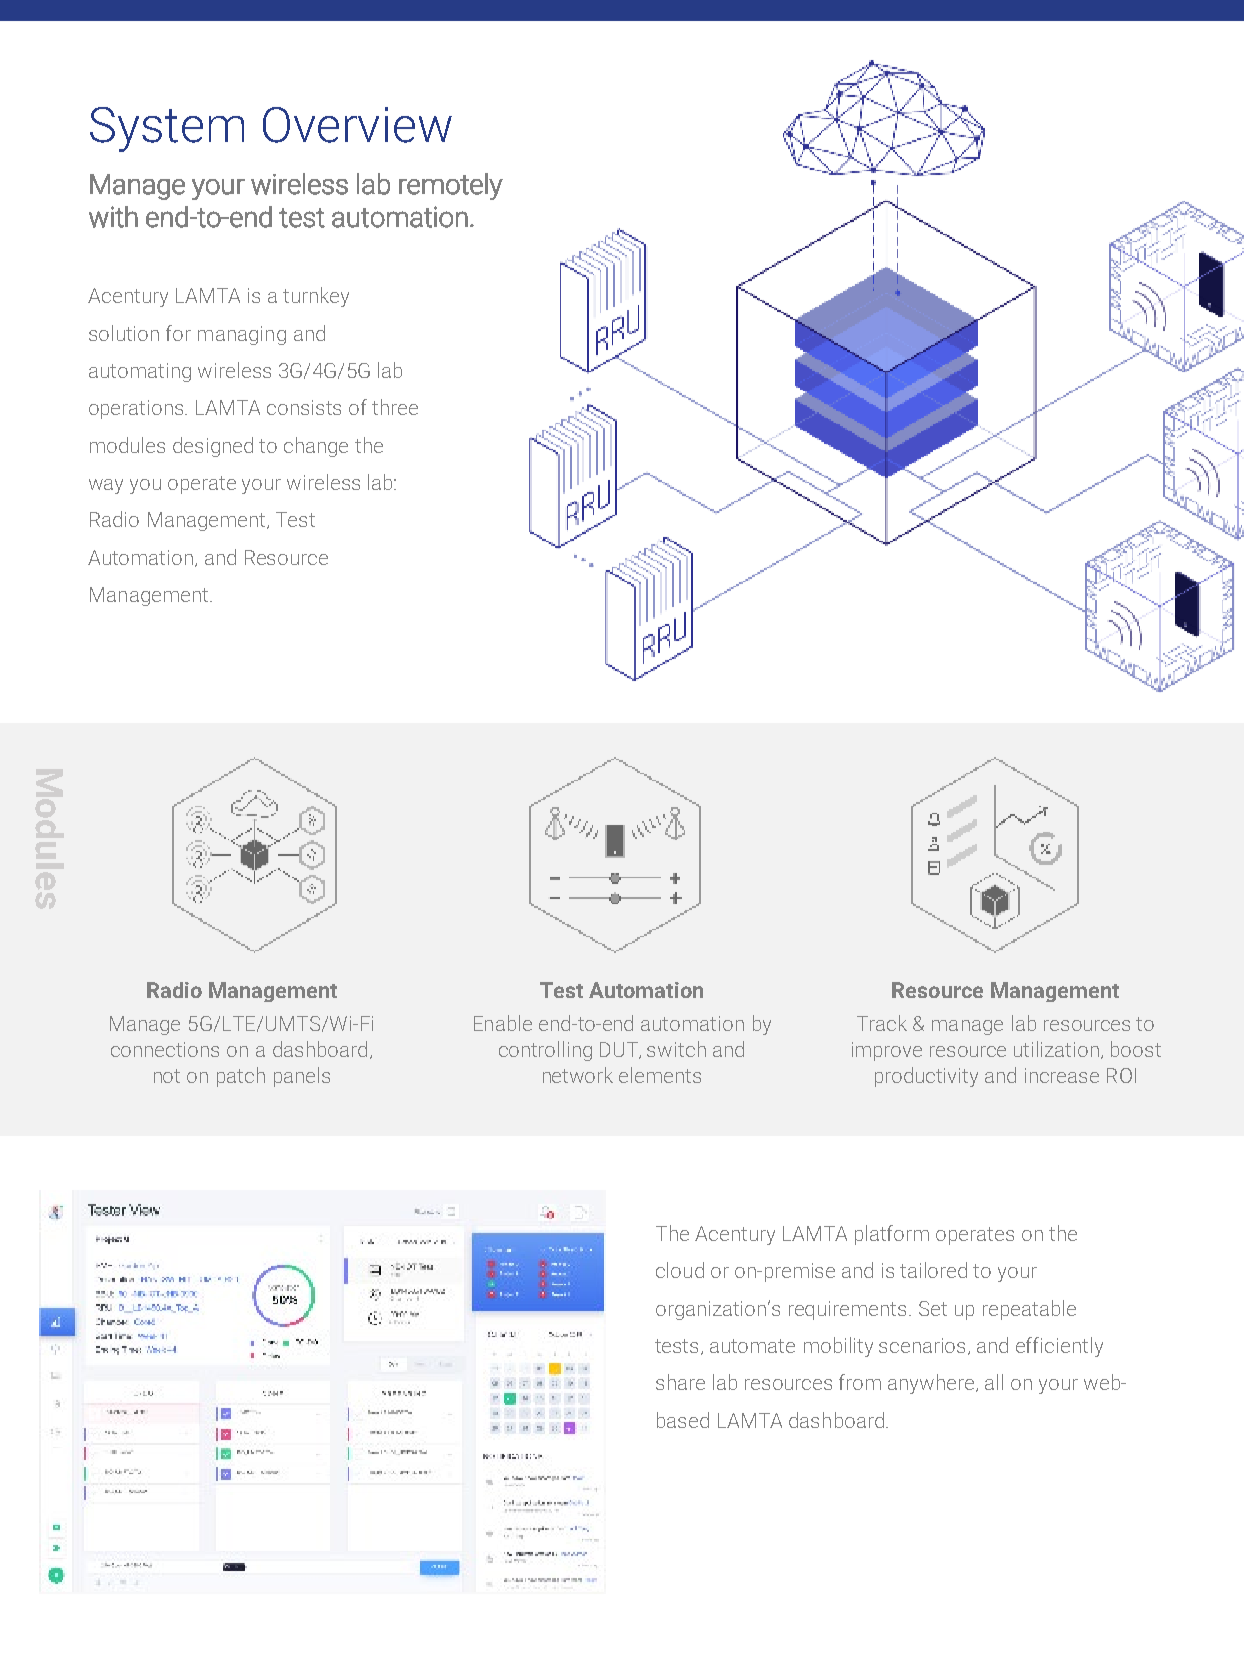 This screenshot has height=1659, width=1244. What do you see at coordinates (106, 486) in the screenshot?
I see `way` at bounding box center [106, 486].
